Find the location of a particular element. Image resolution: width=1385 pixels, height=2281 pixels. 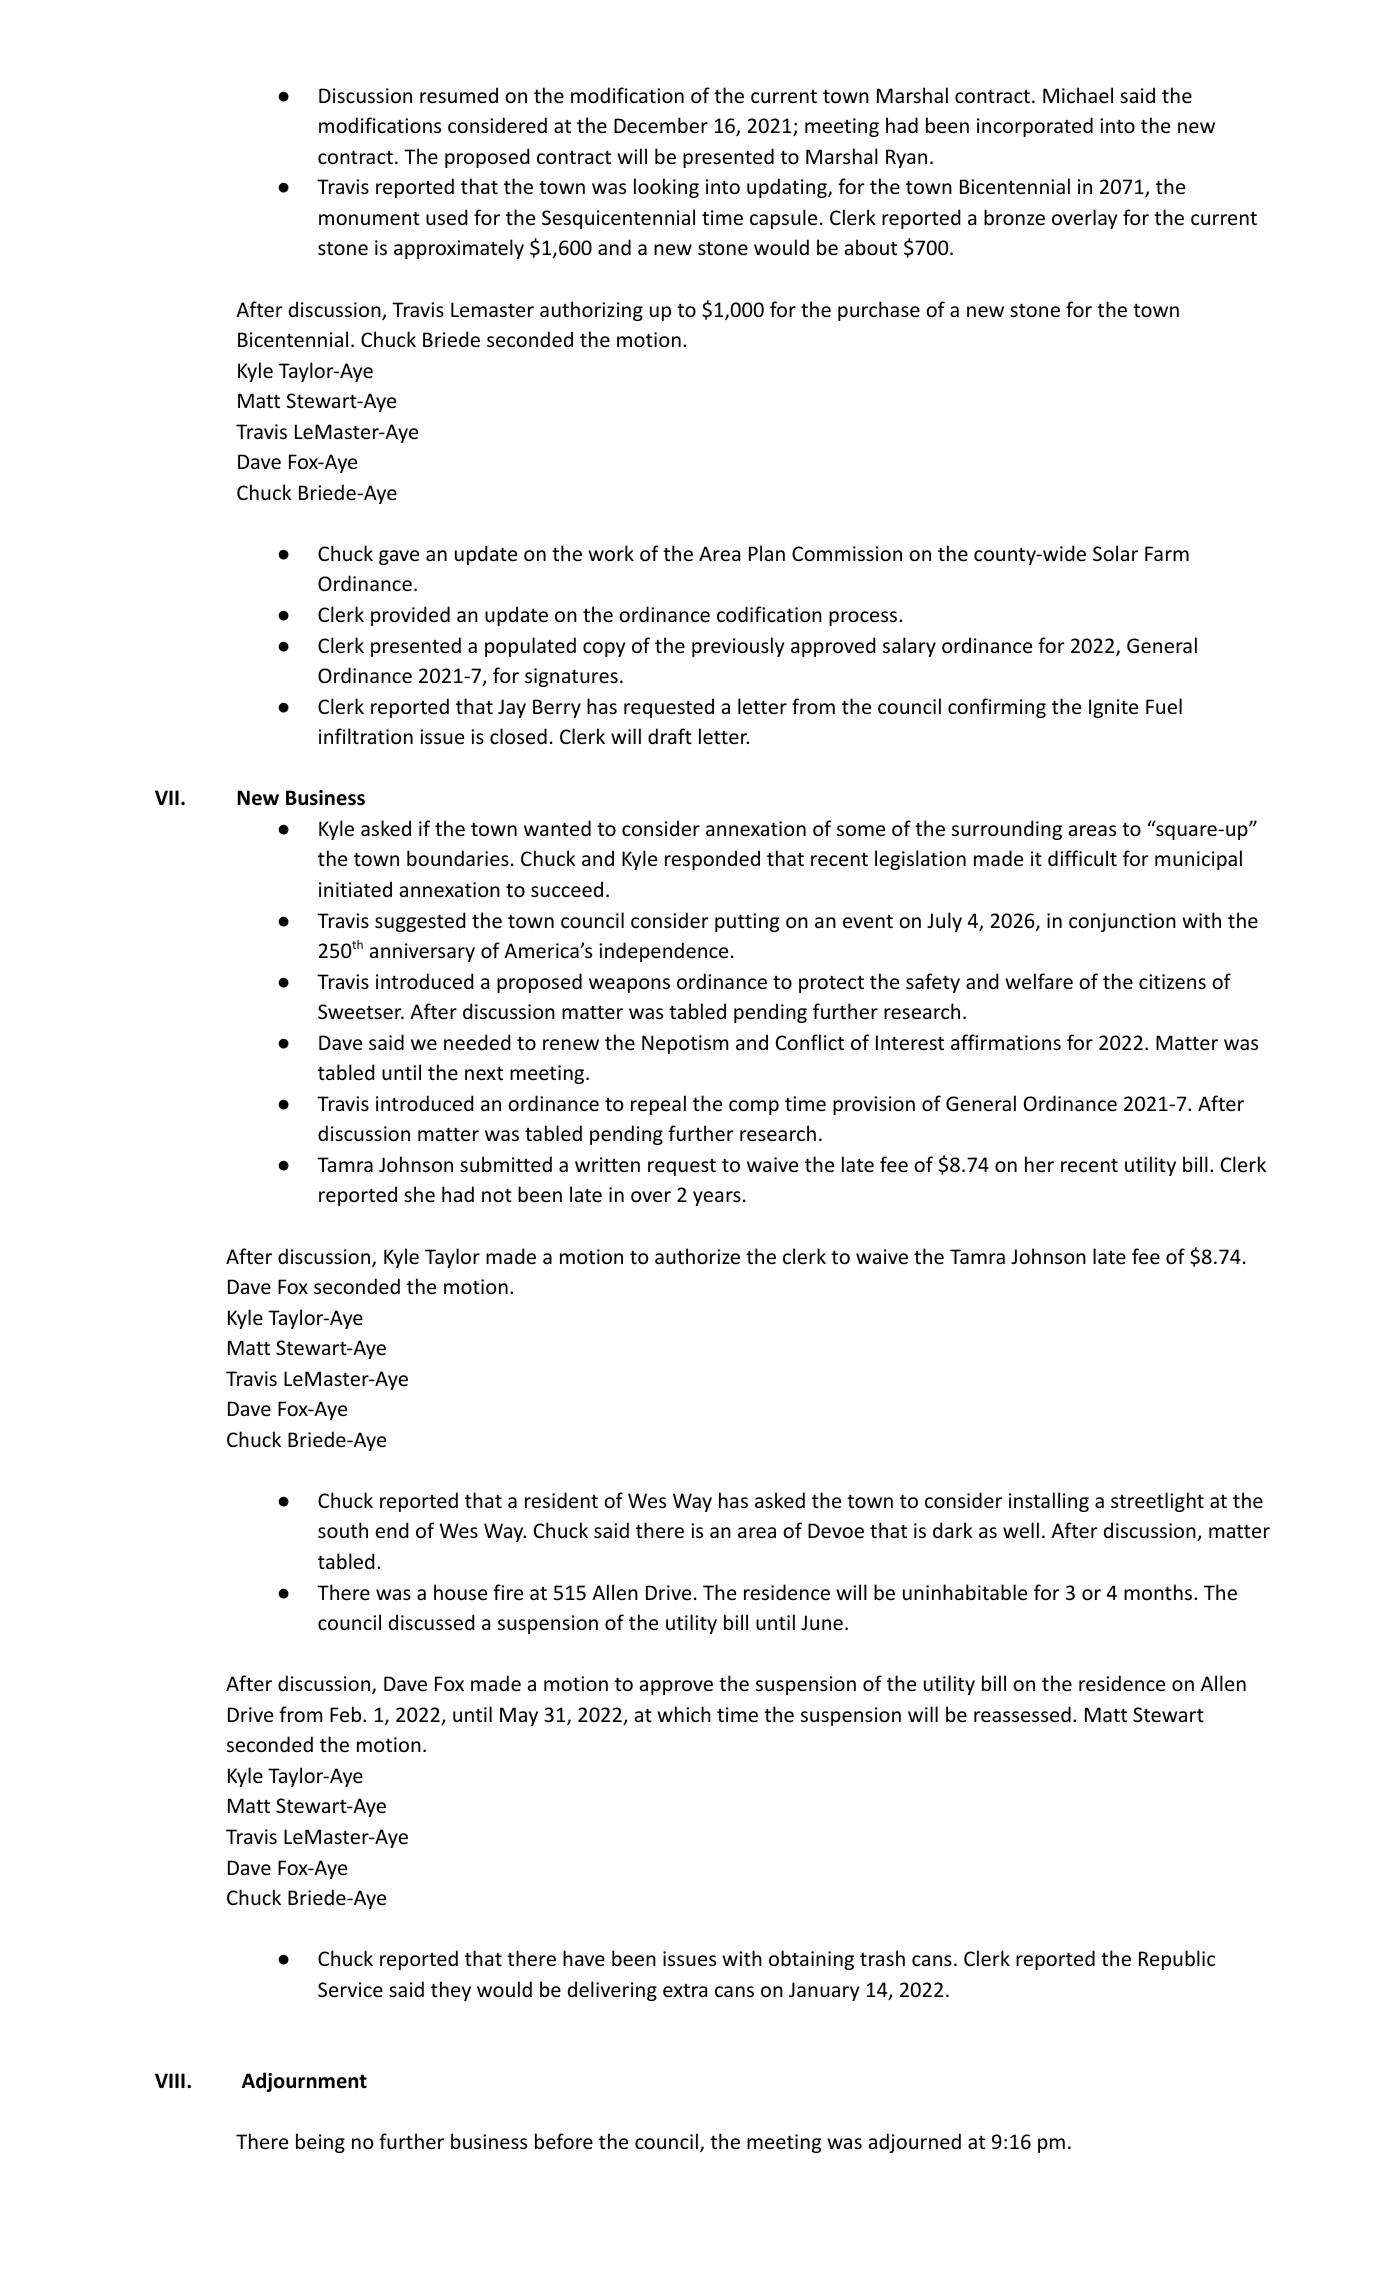

incorporated is located at coordinates (1035, 127).
